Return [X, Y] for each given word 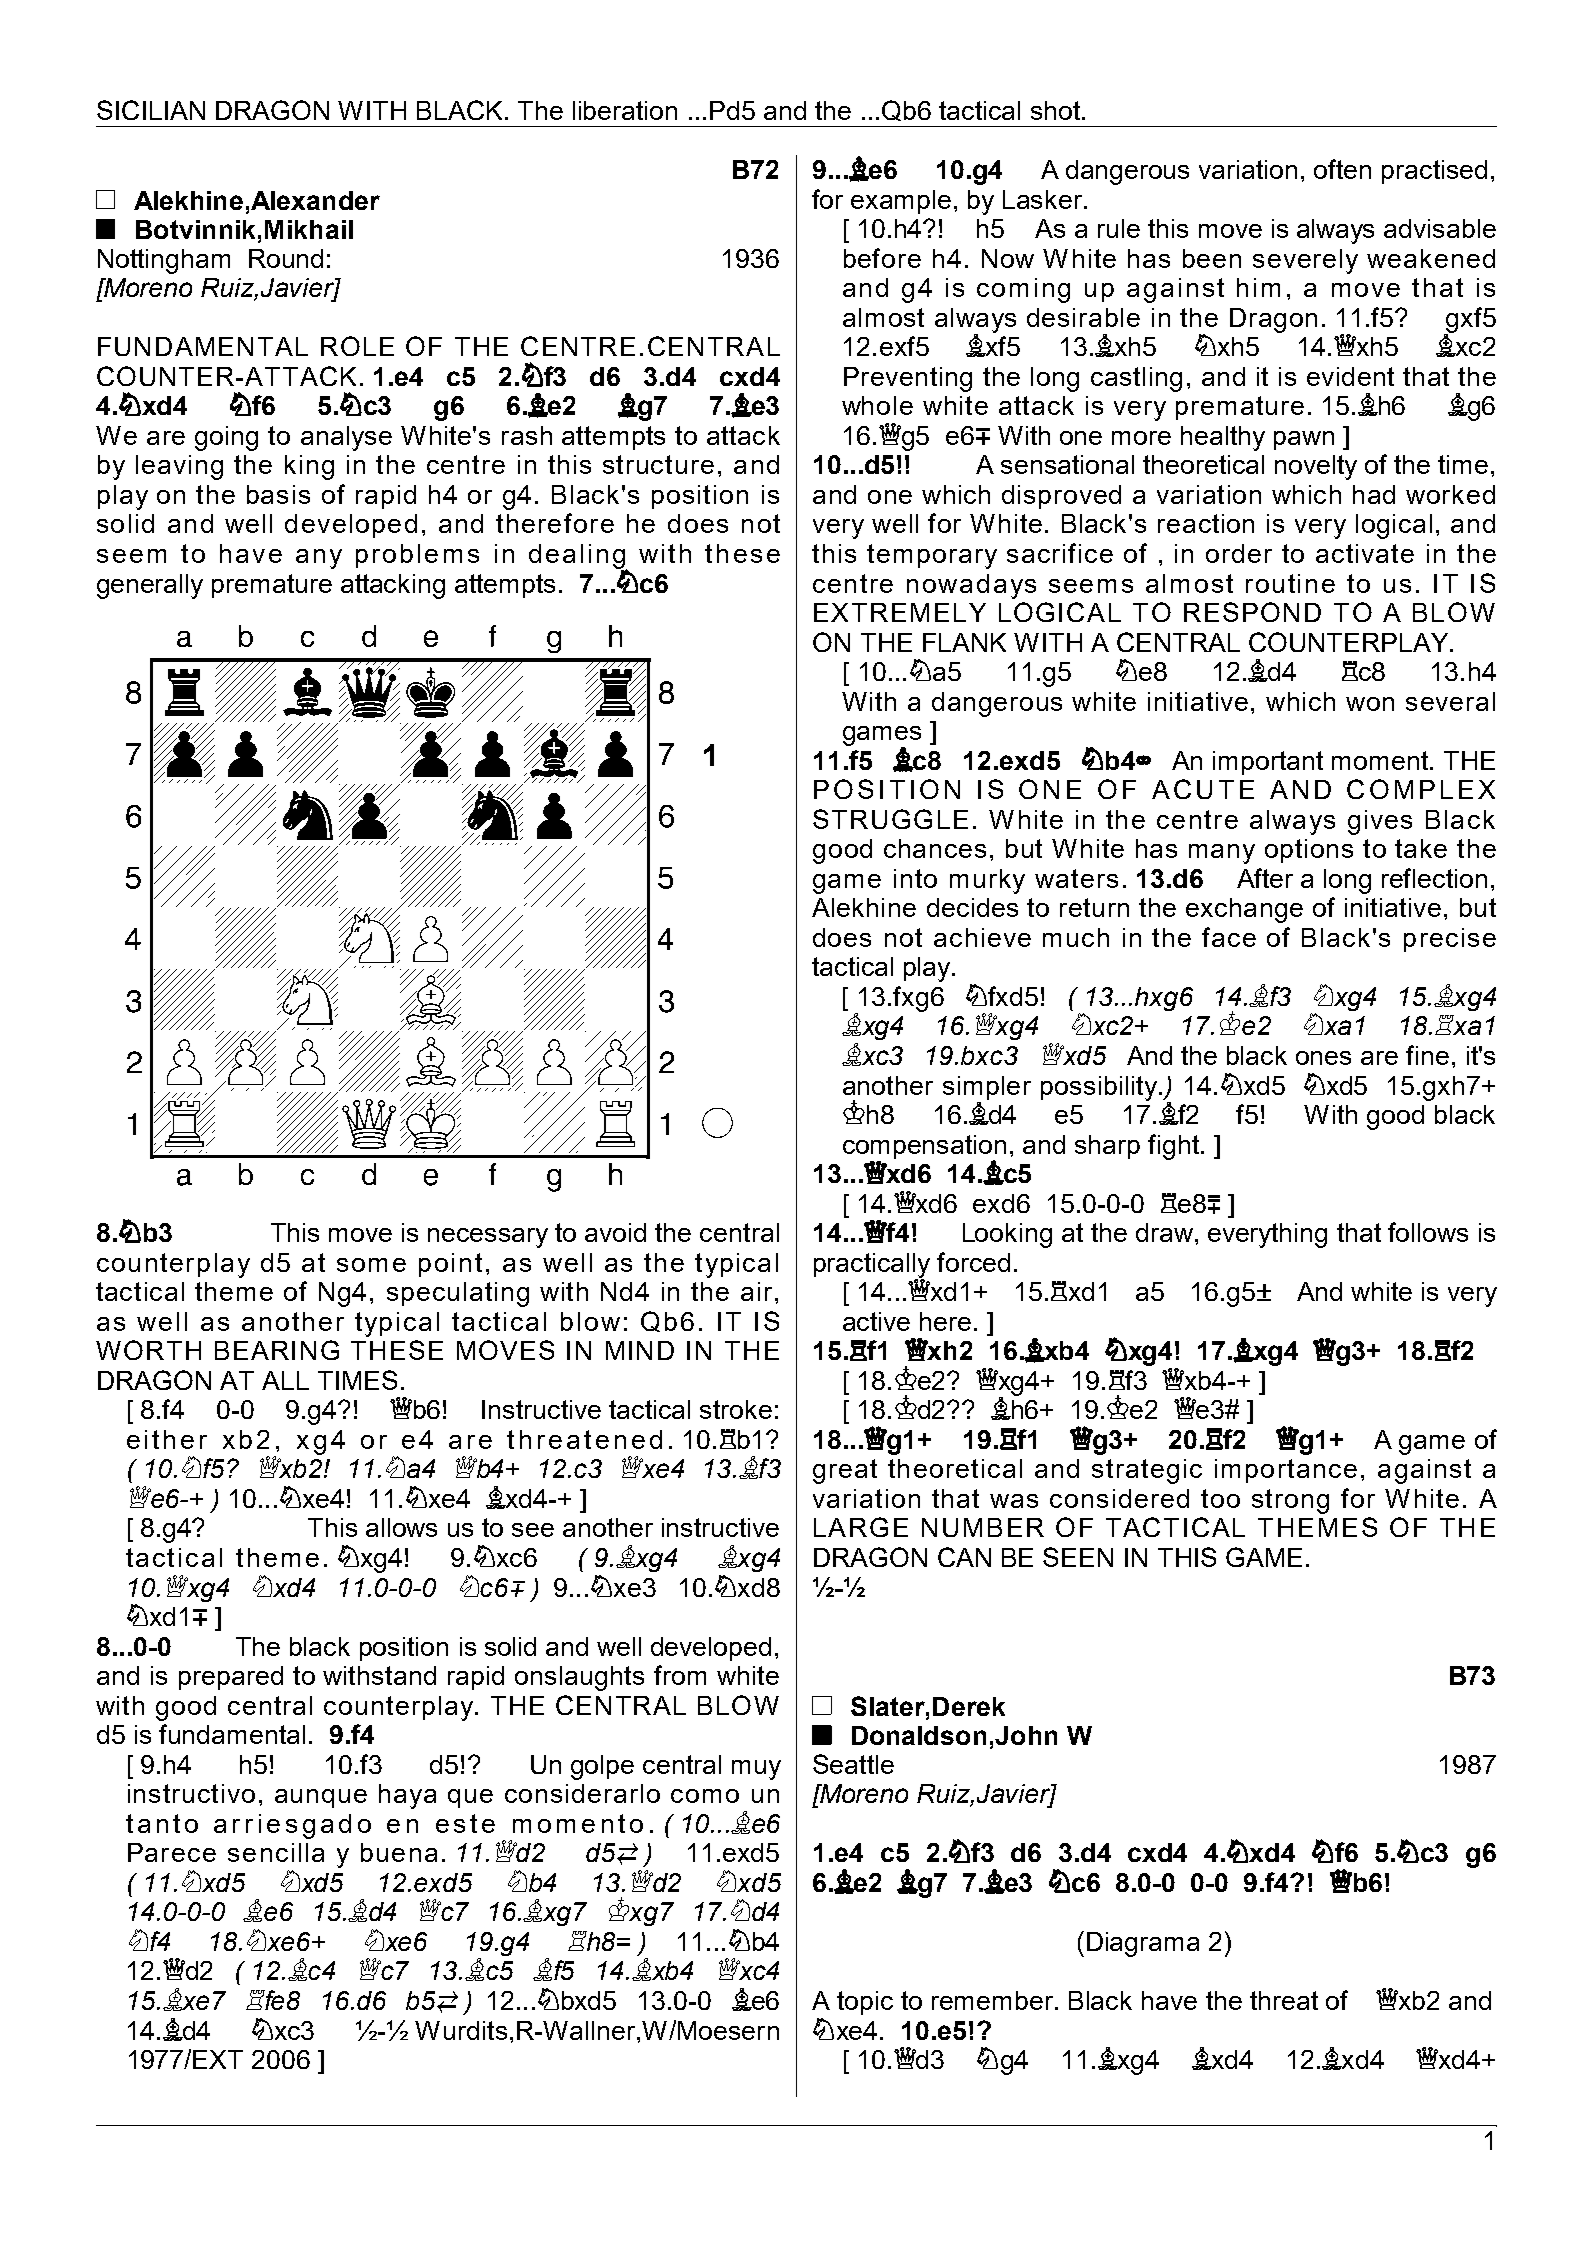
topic [865, 2003]
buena [399, 1852]
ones [1323, 1058]
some [371, 1265]
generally [150, 586]
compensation [924, 1148]
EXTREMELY [900, 612]
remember [994, 2000]
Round [286, 258]
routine [1290, 583]
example [901, 202]
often [1342, 169]
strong [1290, 1501]
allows [401, 1527]
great [845, 1471]
